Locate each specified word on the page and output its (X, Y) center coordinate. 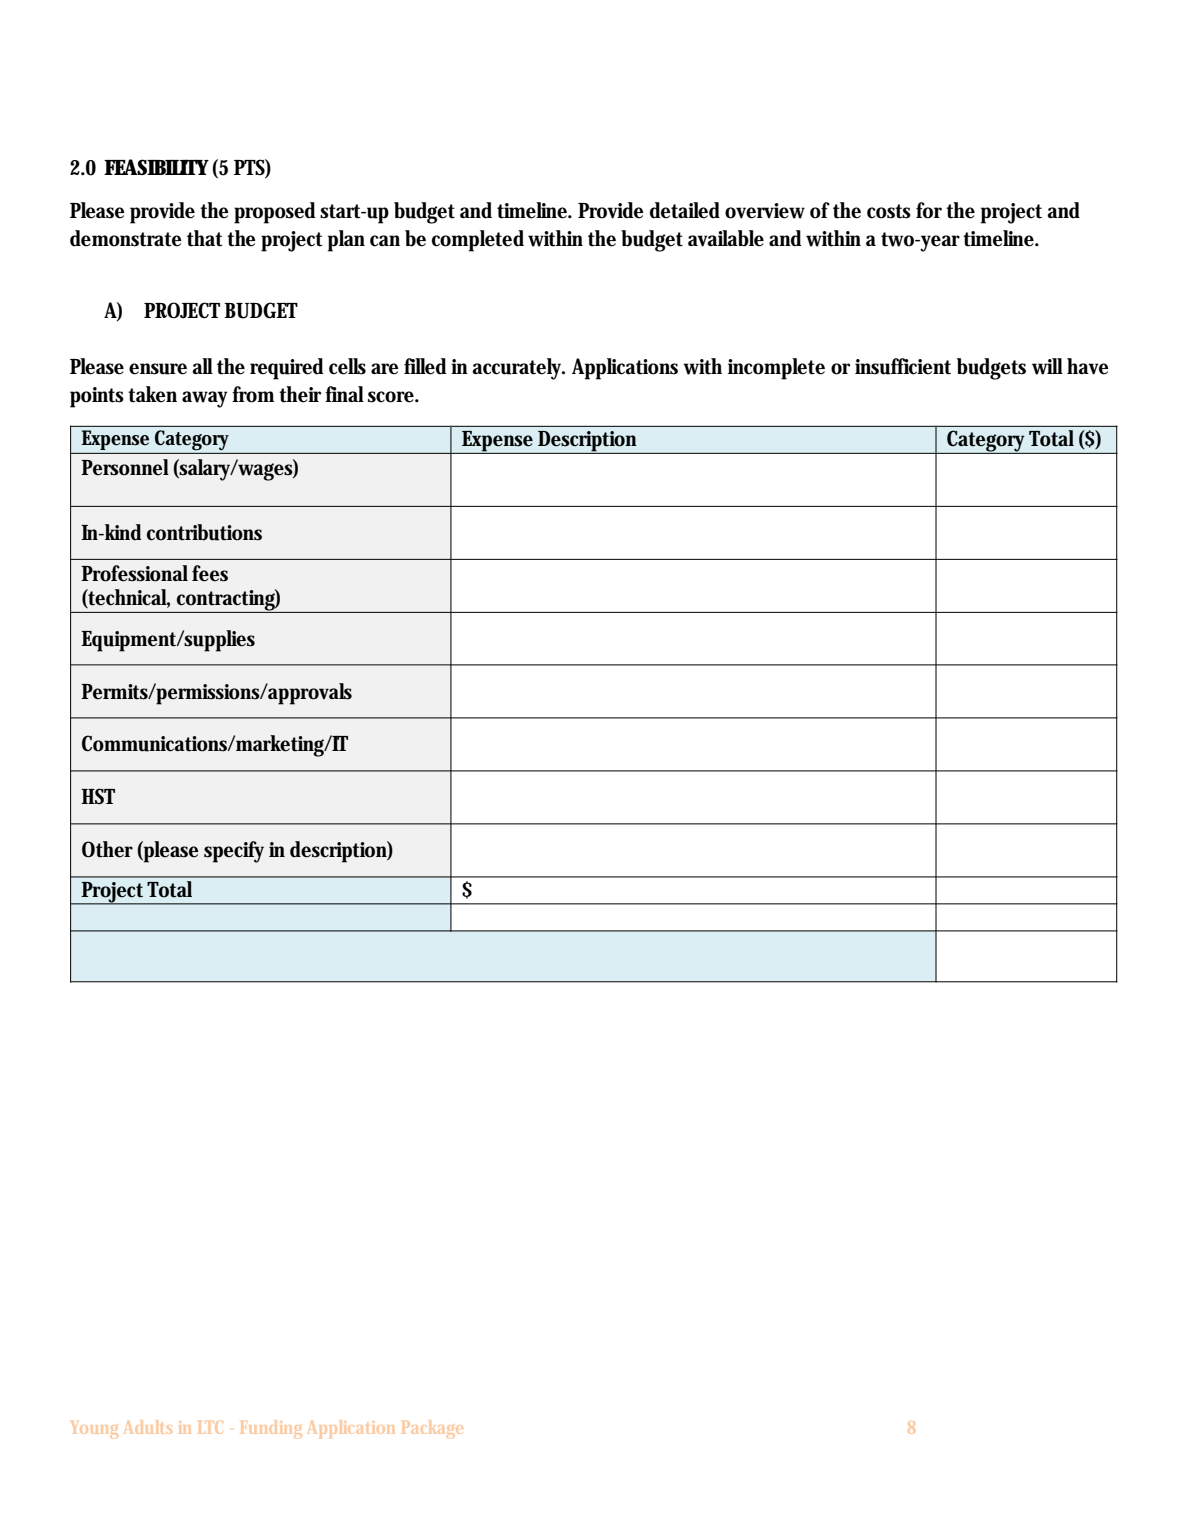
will (1047, 366)
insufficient (903, 366)
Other (107, 849)
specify (234, 852)
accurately (518, 369)
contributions (204, 532)
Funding (271, 1429)
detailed (685, 210)
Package (432, 1429)
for (929, 210)
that (205, 238)
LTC (210, 1427)
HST (98, 796)
